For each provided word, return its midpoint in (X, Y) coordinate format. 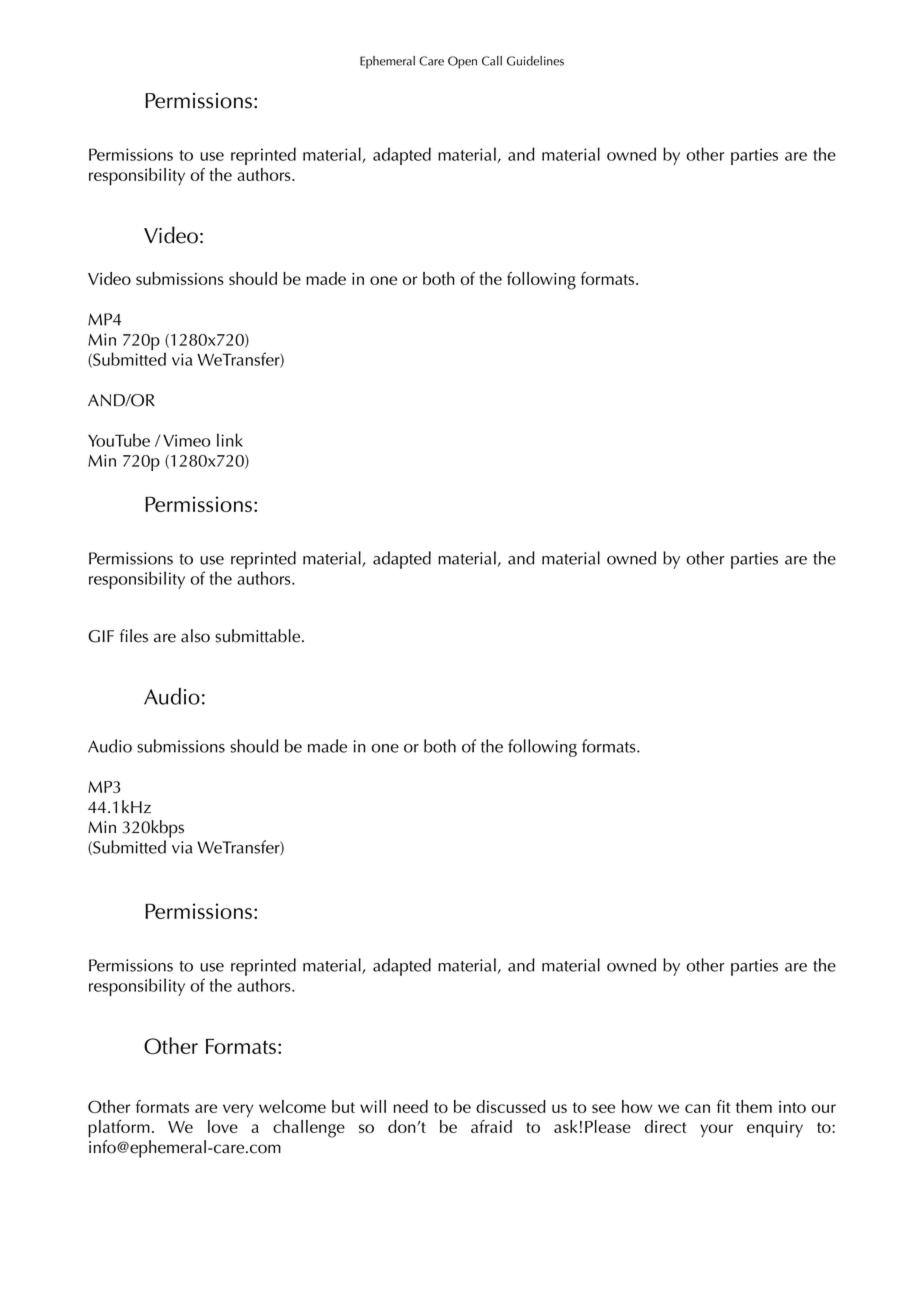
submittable (259, 636)
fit (723, 1106)
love (223, 1126)
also (195, 636)
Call (492, 61)
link (230, 440)
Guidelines (535, 61)
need (411, 1106)
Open (462, 62)
